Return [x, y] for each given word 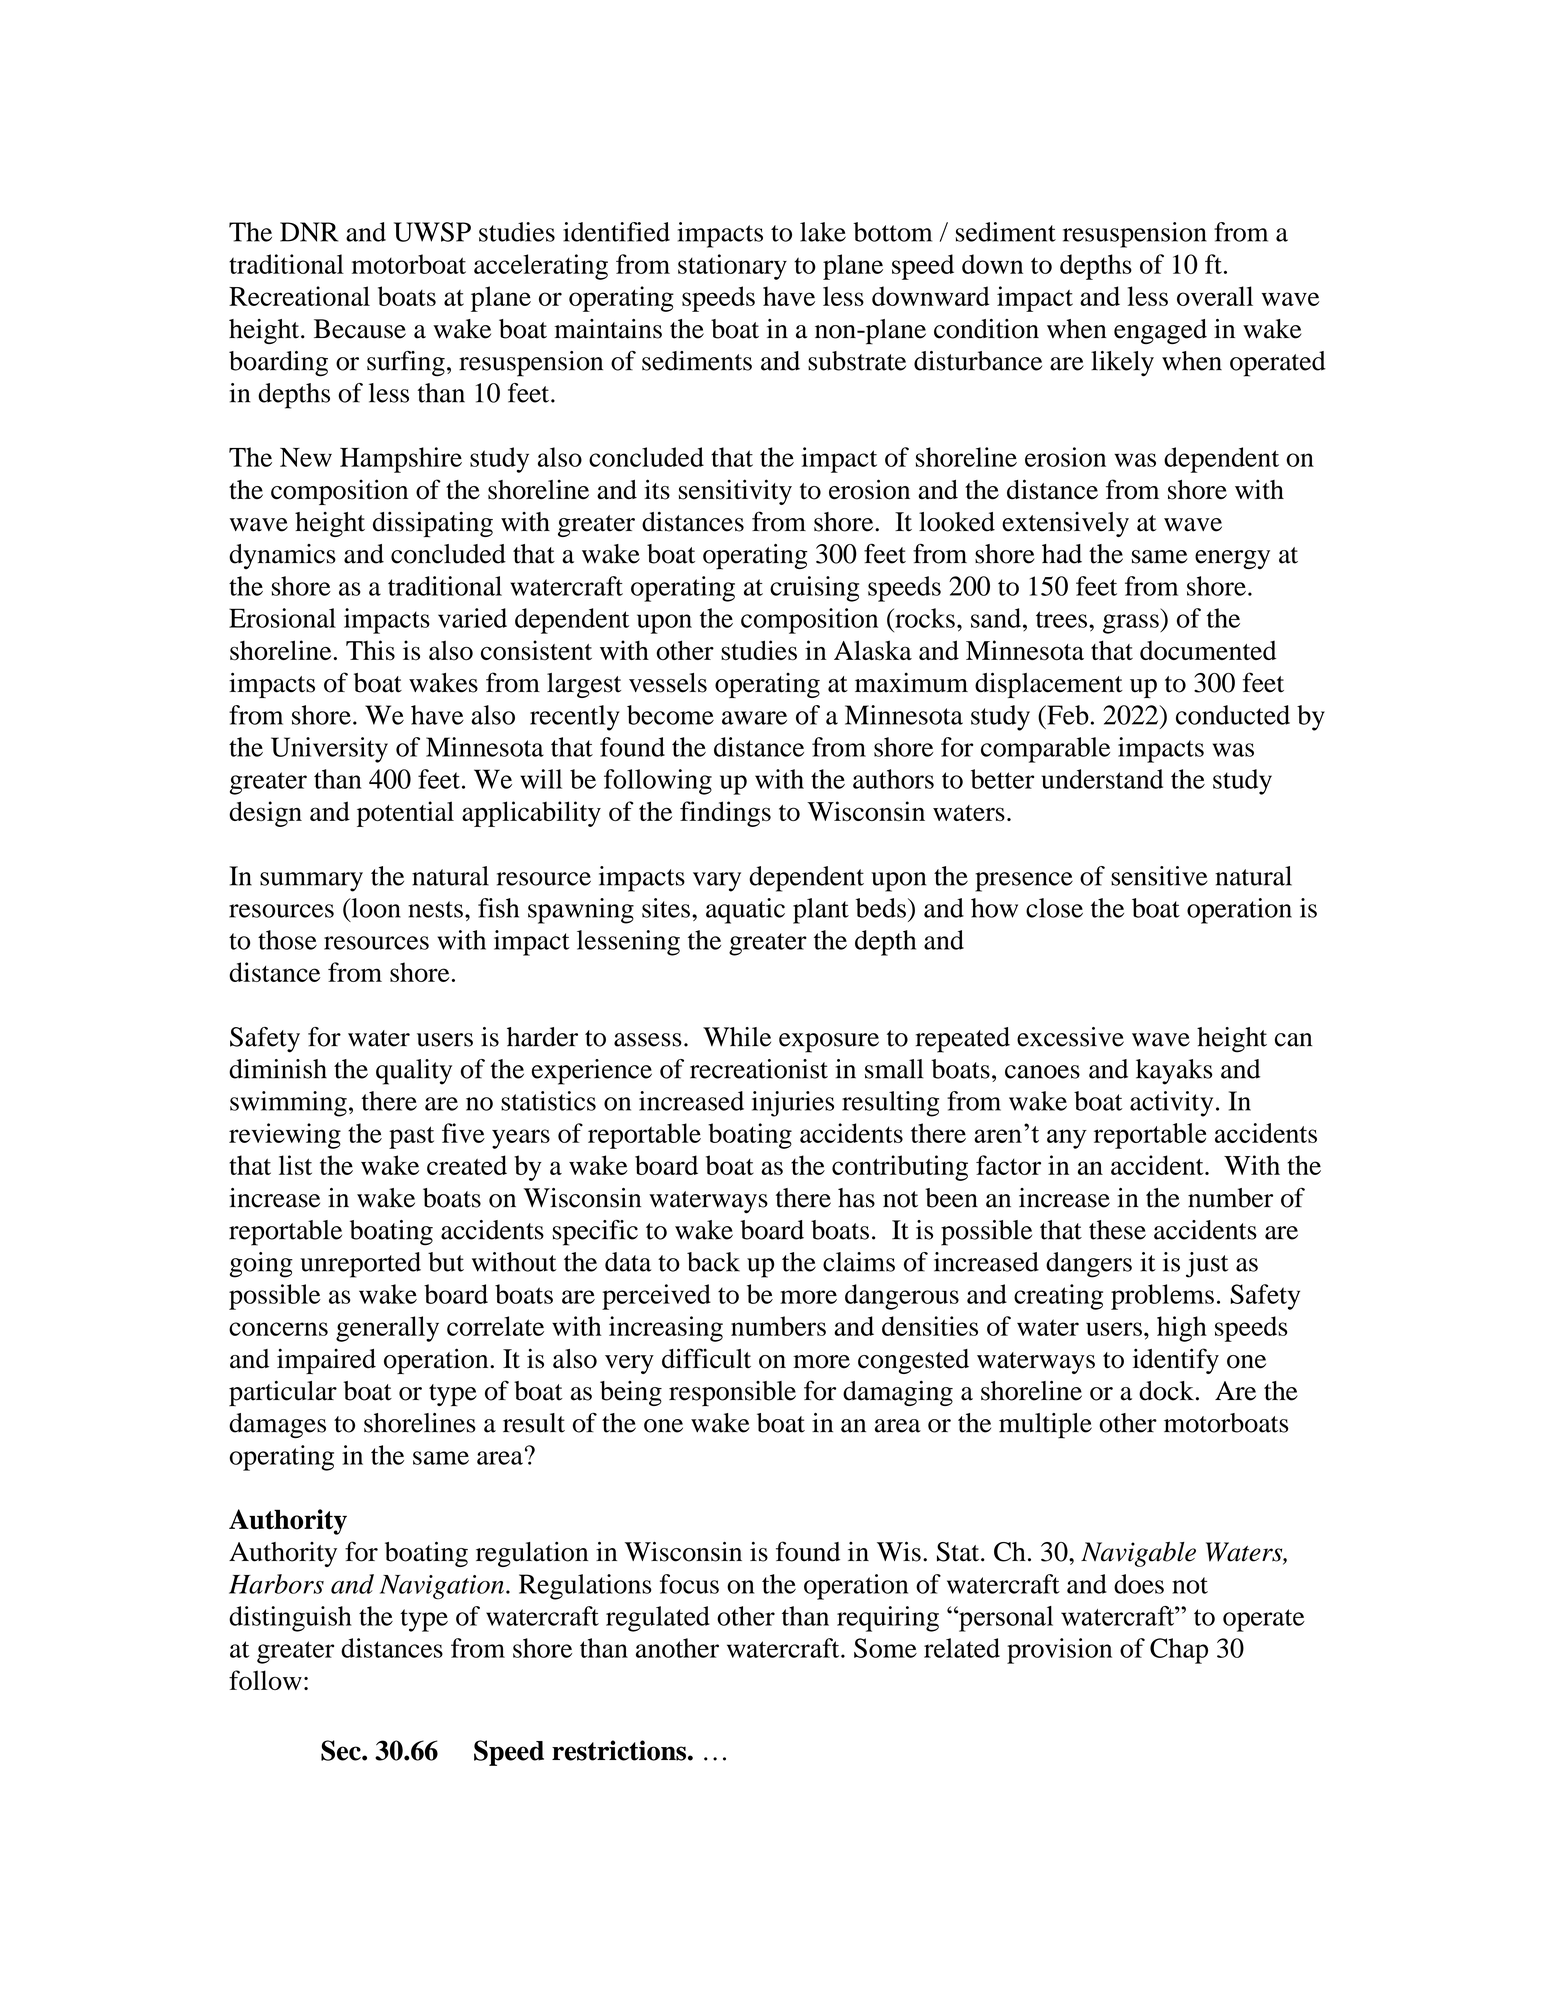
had [1062, 554]
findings [725, 814]
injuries [793, 1104]
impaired [326, 1361]
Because [360, 329]
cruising [814, 589]
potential [405, 814]
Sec [342, 1750]
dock [1166, 1391]
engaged [1160, 331]
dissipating [433, 524]
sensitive [1159, 876]
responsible [732, 1394]
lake [823, 232]
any [1067, 1139]
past [411, 1137]
